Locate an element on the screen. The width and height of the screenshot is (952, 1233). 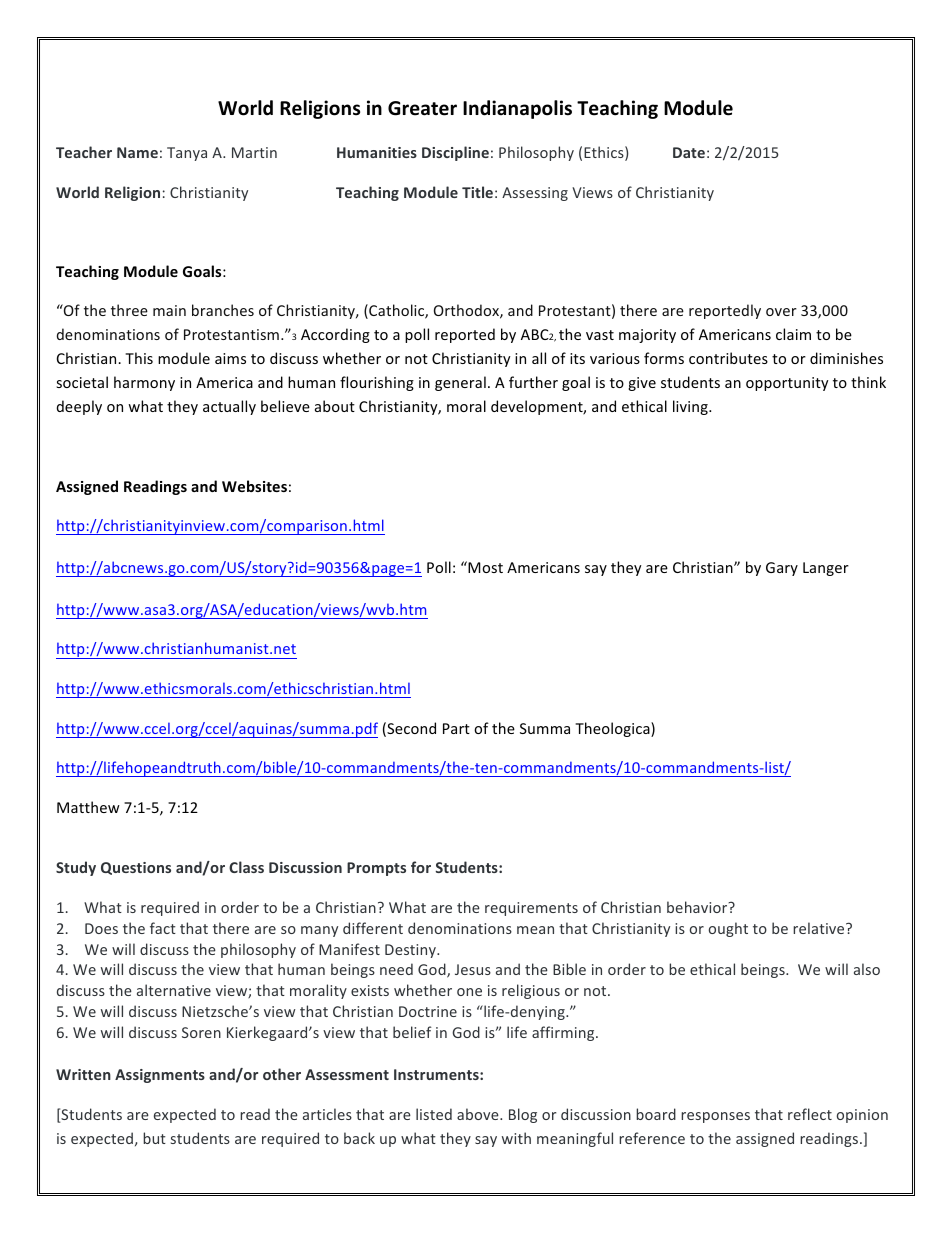
Tanya is located at coordinates (187, 154).
